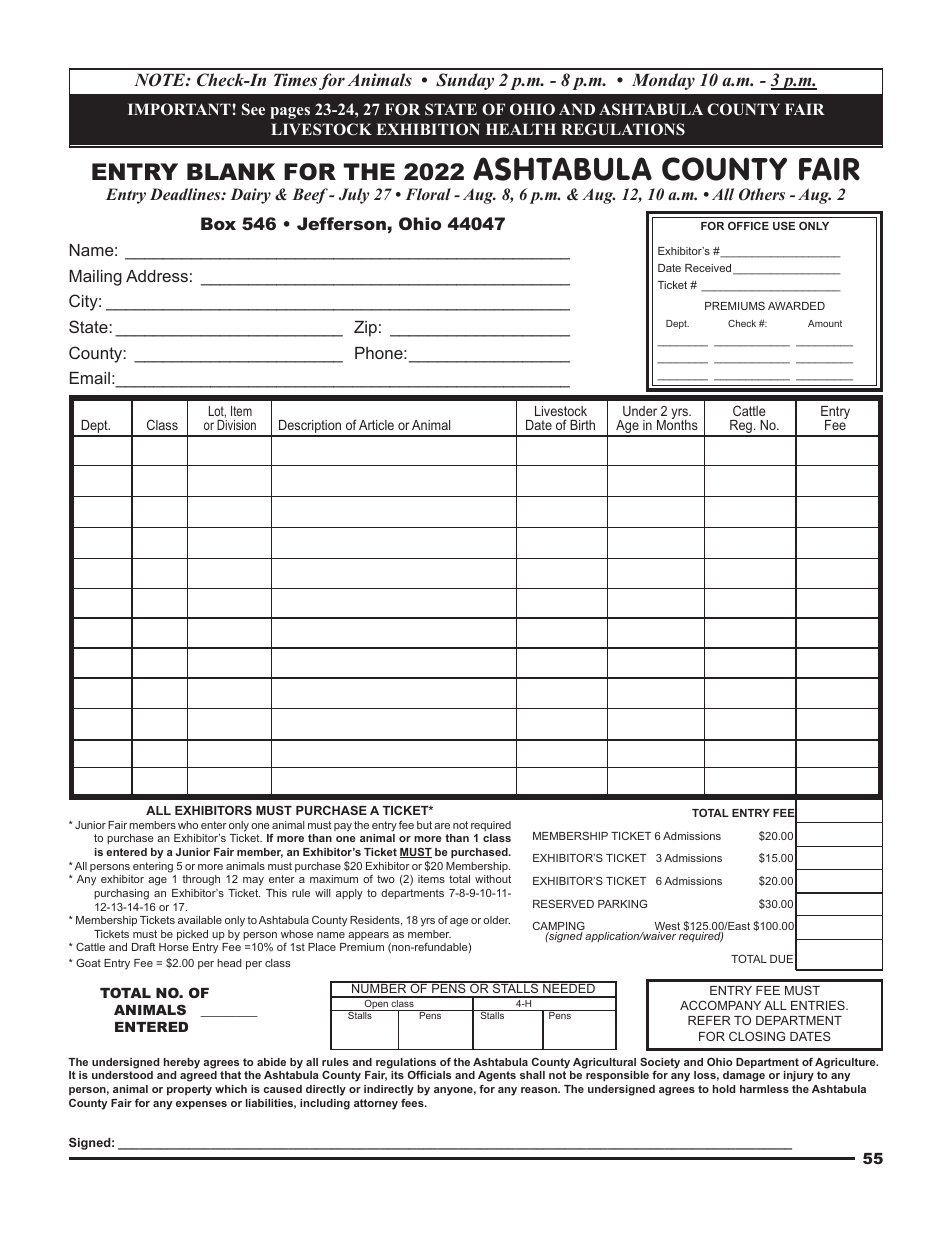 The height and width of the image is (1233, 952). Describe the element at coordinates (796, 306) in the image. I see `AWARDED` at that location.
